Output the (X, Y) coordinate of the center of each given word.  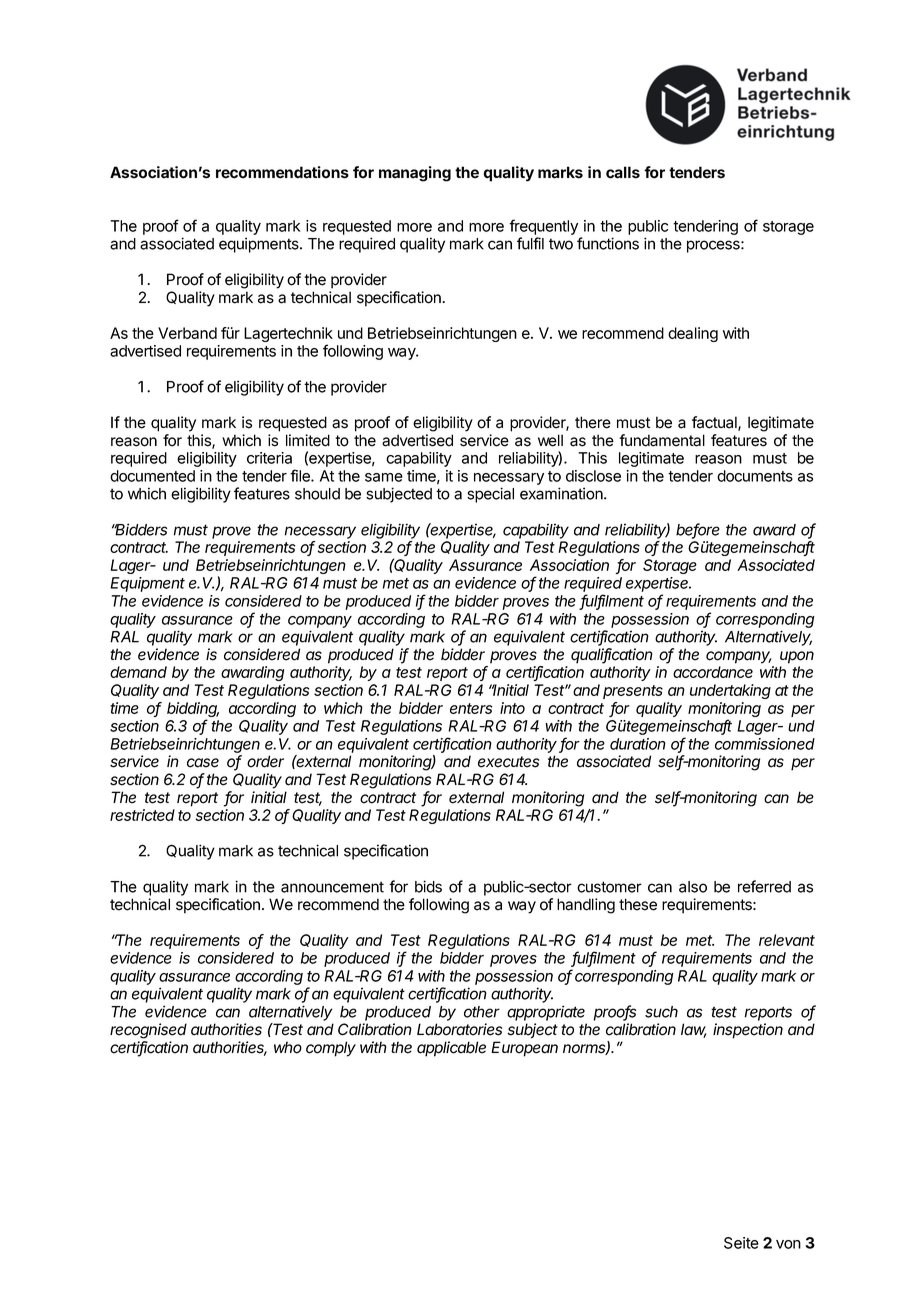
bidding (193, 711)
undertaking (730, 691)
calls (623, 172)
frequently (543, 228)
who (288, 1047)
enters (471, 708)
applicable (451, 1049)
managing (415, 174)
